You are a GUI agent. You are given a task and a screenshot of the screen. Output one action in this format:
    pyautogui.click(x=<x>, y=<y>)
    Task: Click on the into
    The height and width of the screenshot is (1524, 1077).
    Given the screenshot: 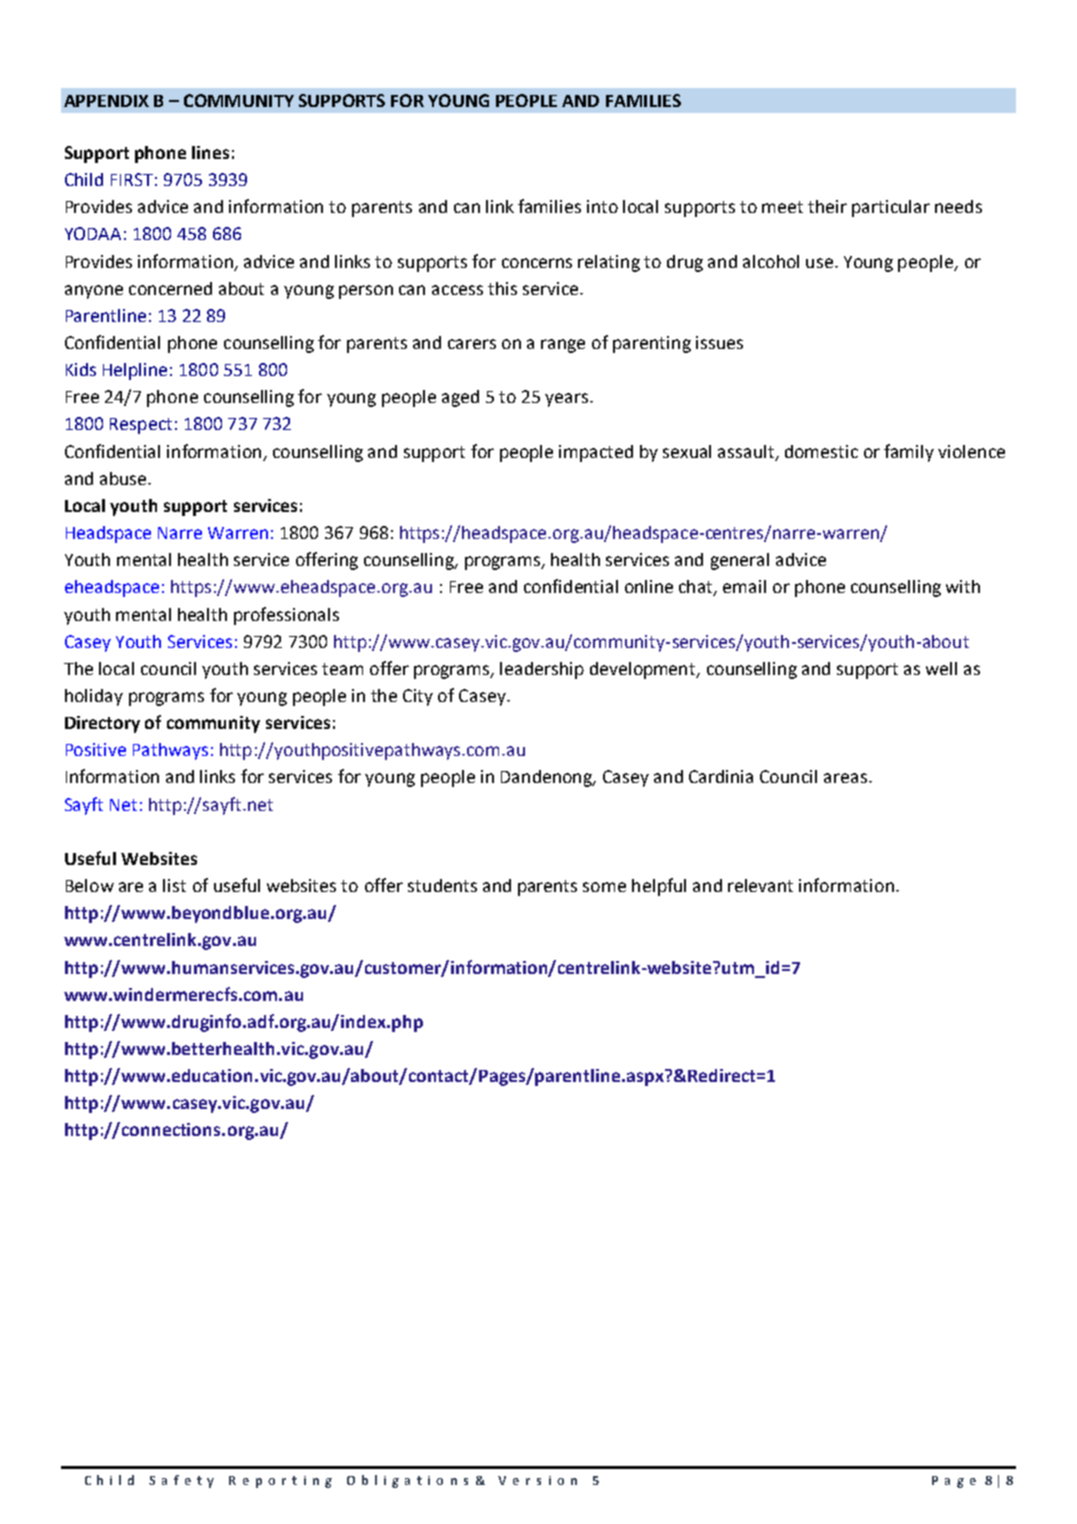 What is the action you would take?
    pyautogui.click(x=602, y=206)
